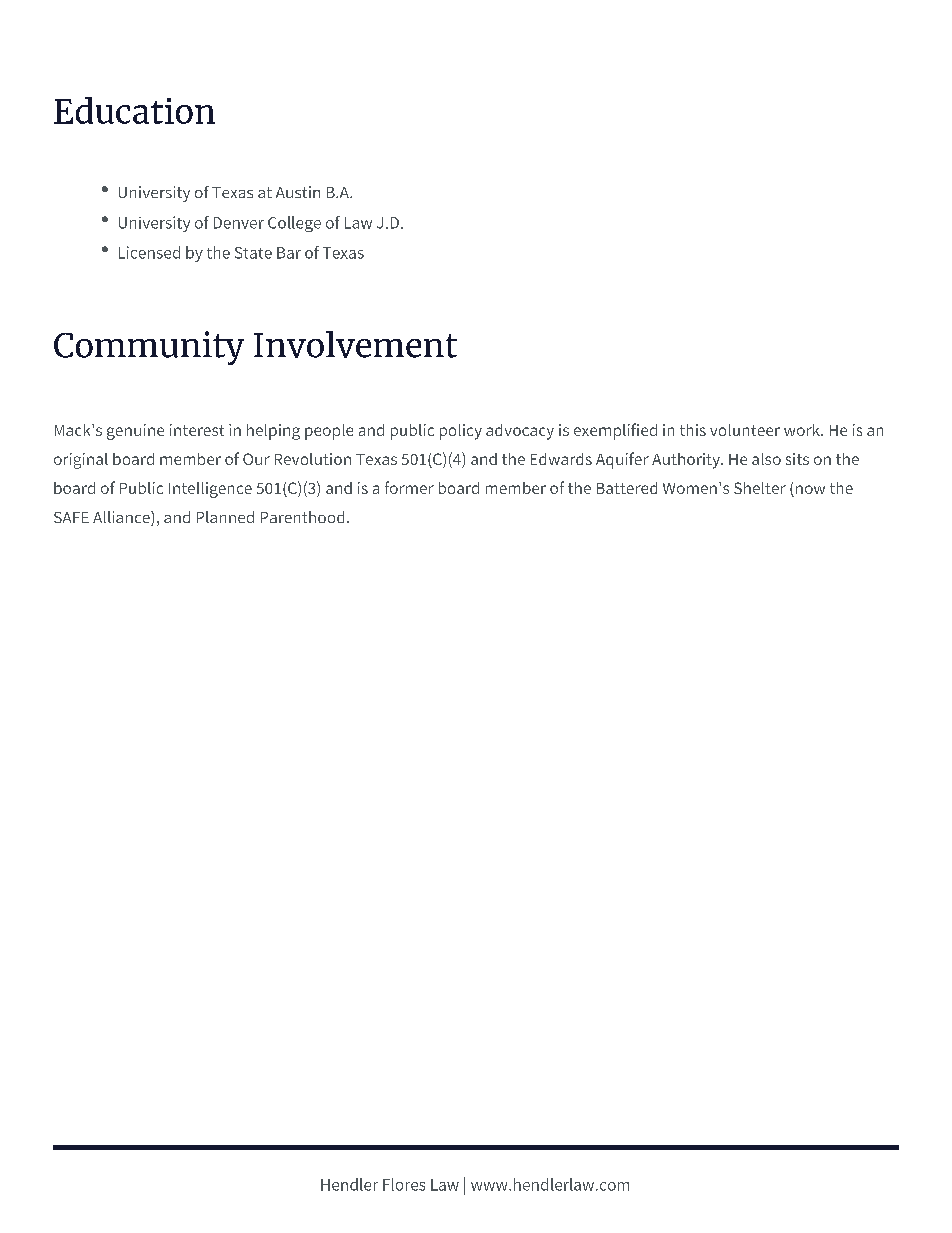  I want to click on Education, so click(134, 110).
